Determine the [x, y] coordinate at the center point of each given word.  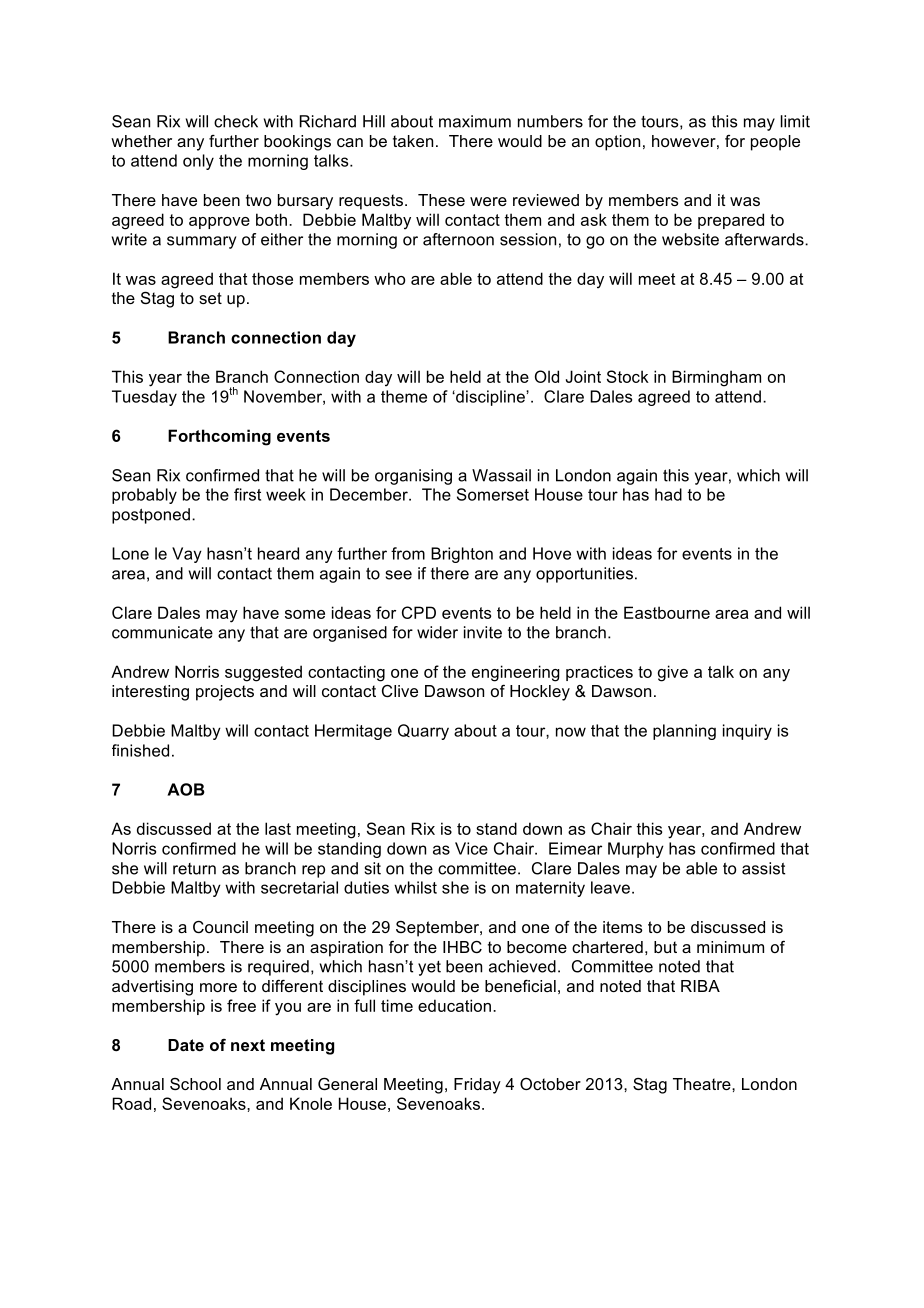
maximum [475, 121]
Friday [477, 1086]
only [198, 162]
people [775, 143]
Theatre [703, 1084]
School [195, 1084]
